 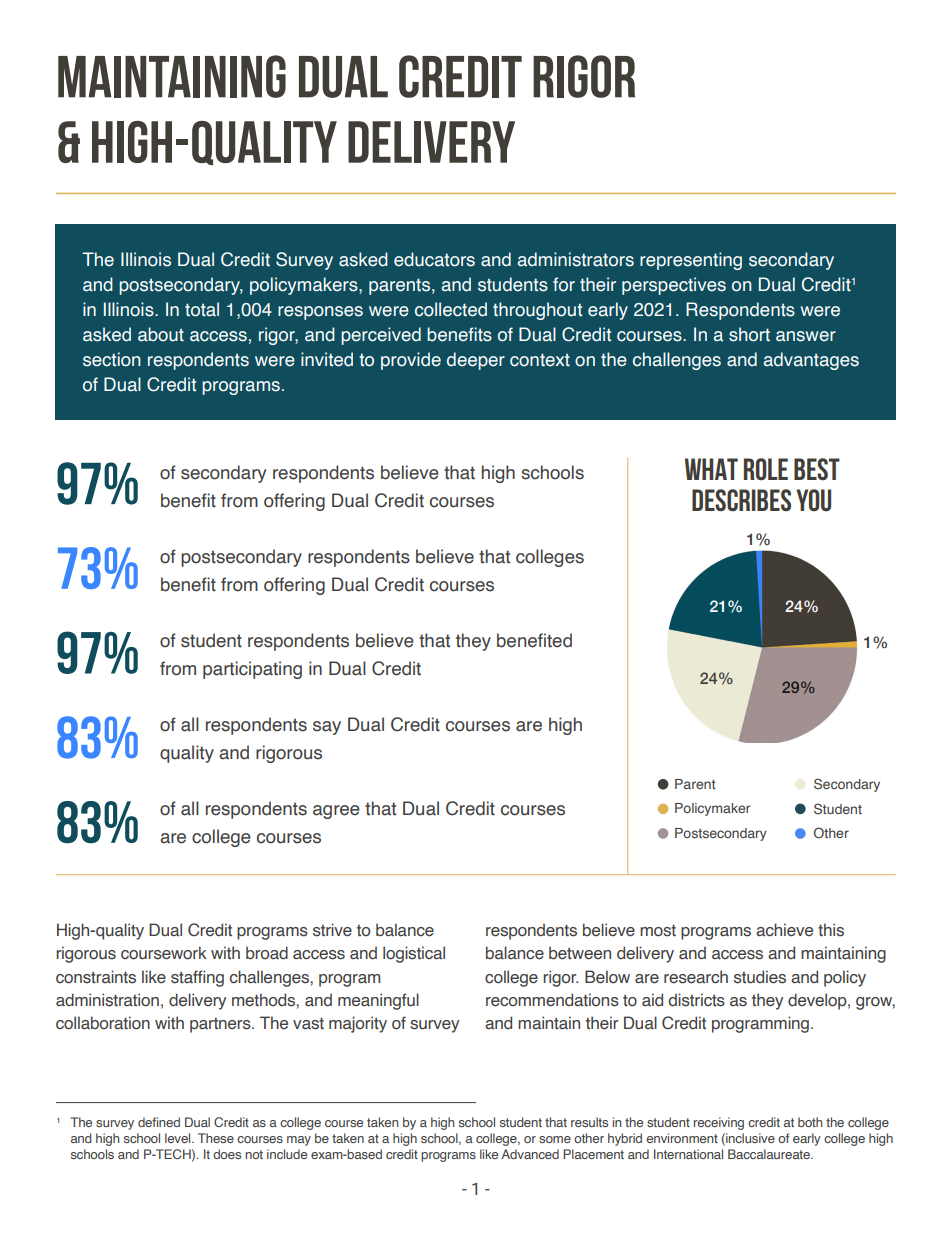 What do you see at coordinates (252, 670) in the screenshot?
I see `participating` at bounding box center [252, 670].
